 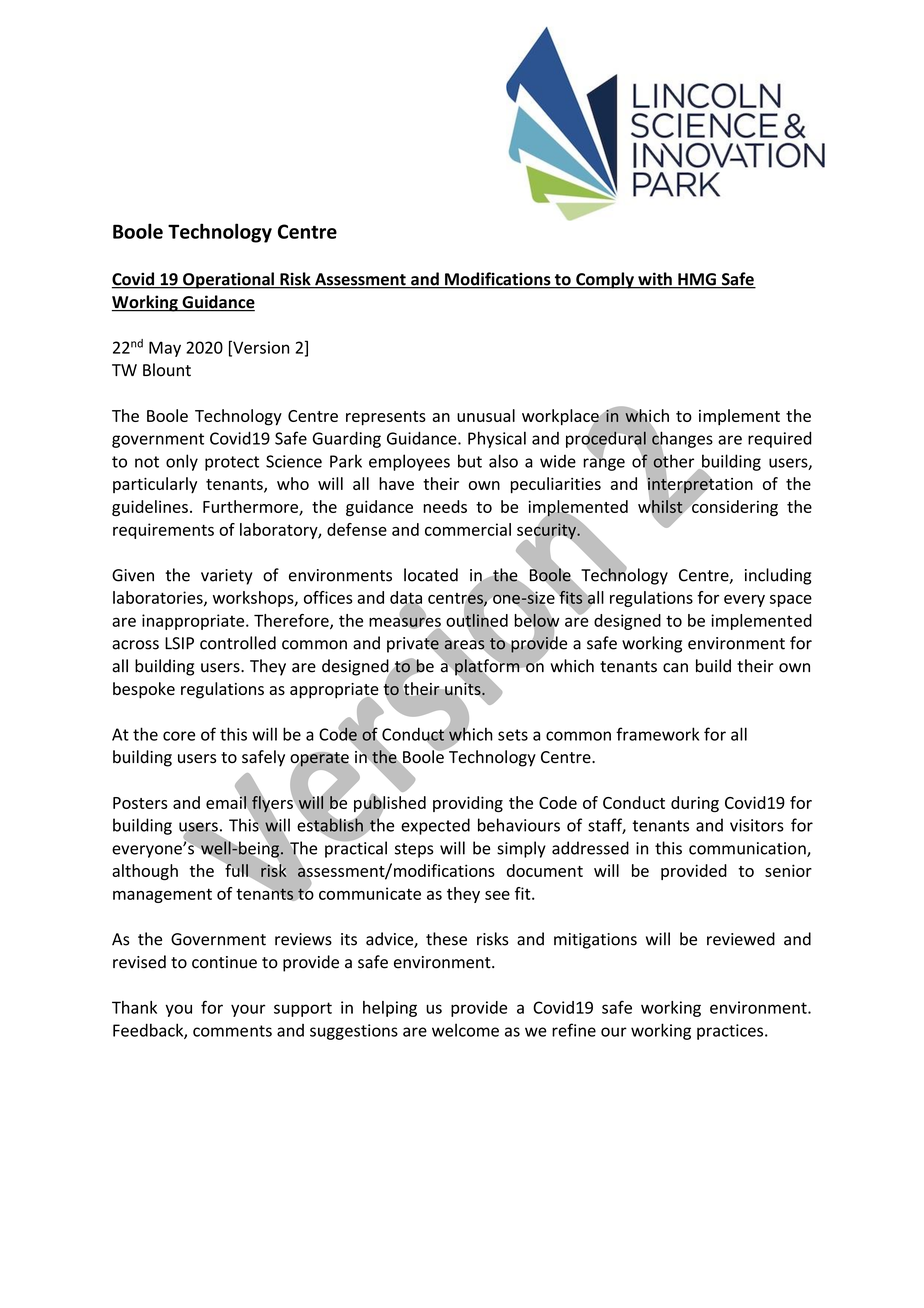 What do you see at coordinates (605, 280) in the screenshot?
I see `Comply` at bounding box center [605, 280].
